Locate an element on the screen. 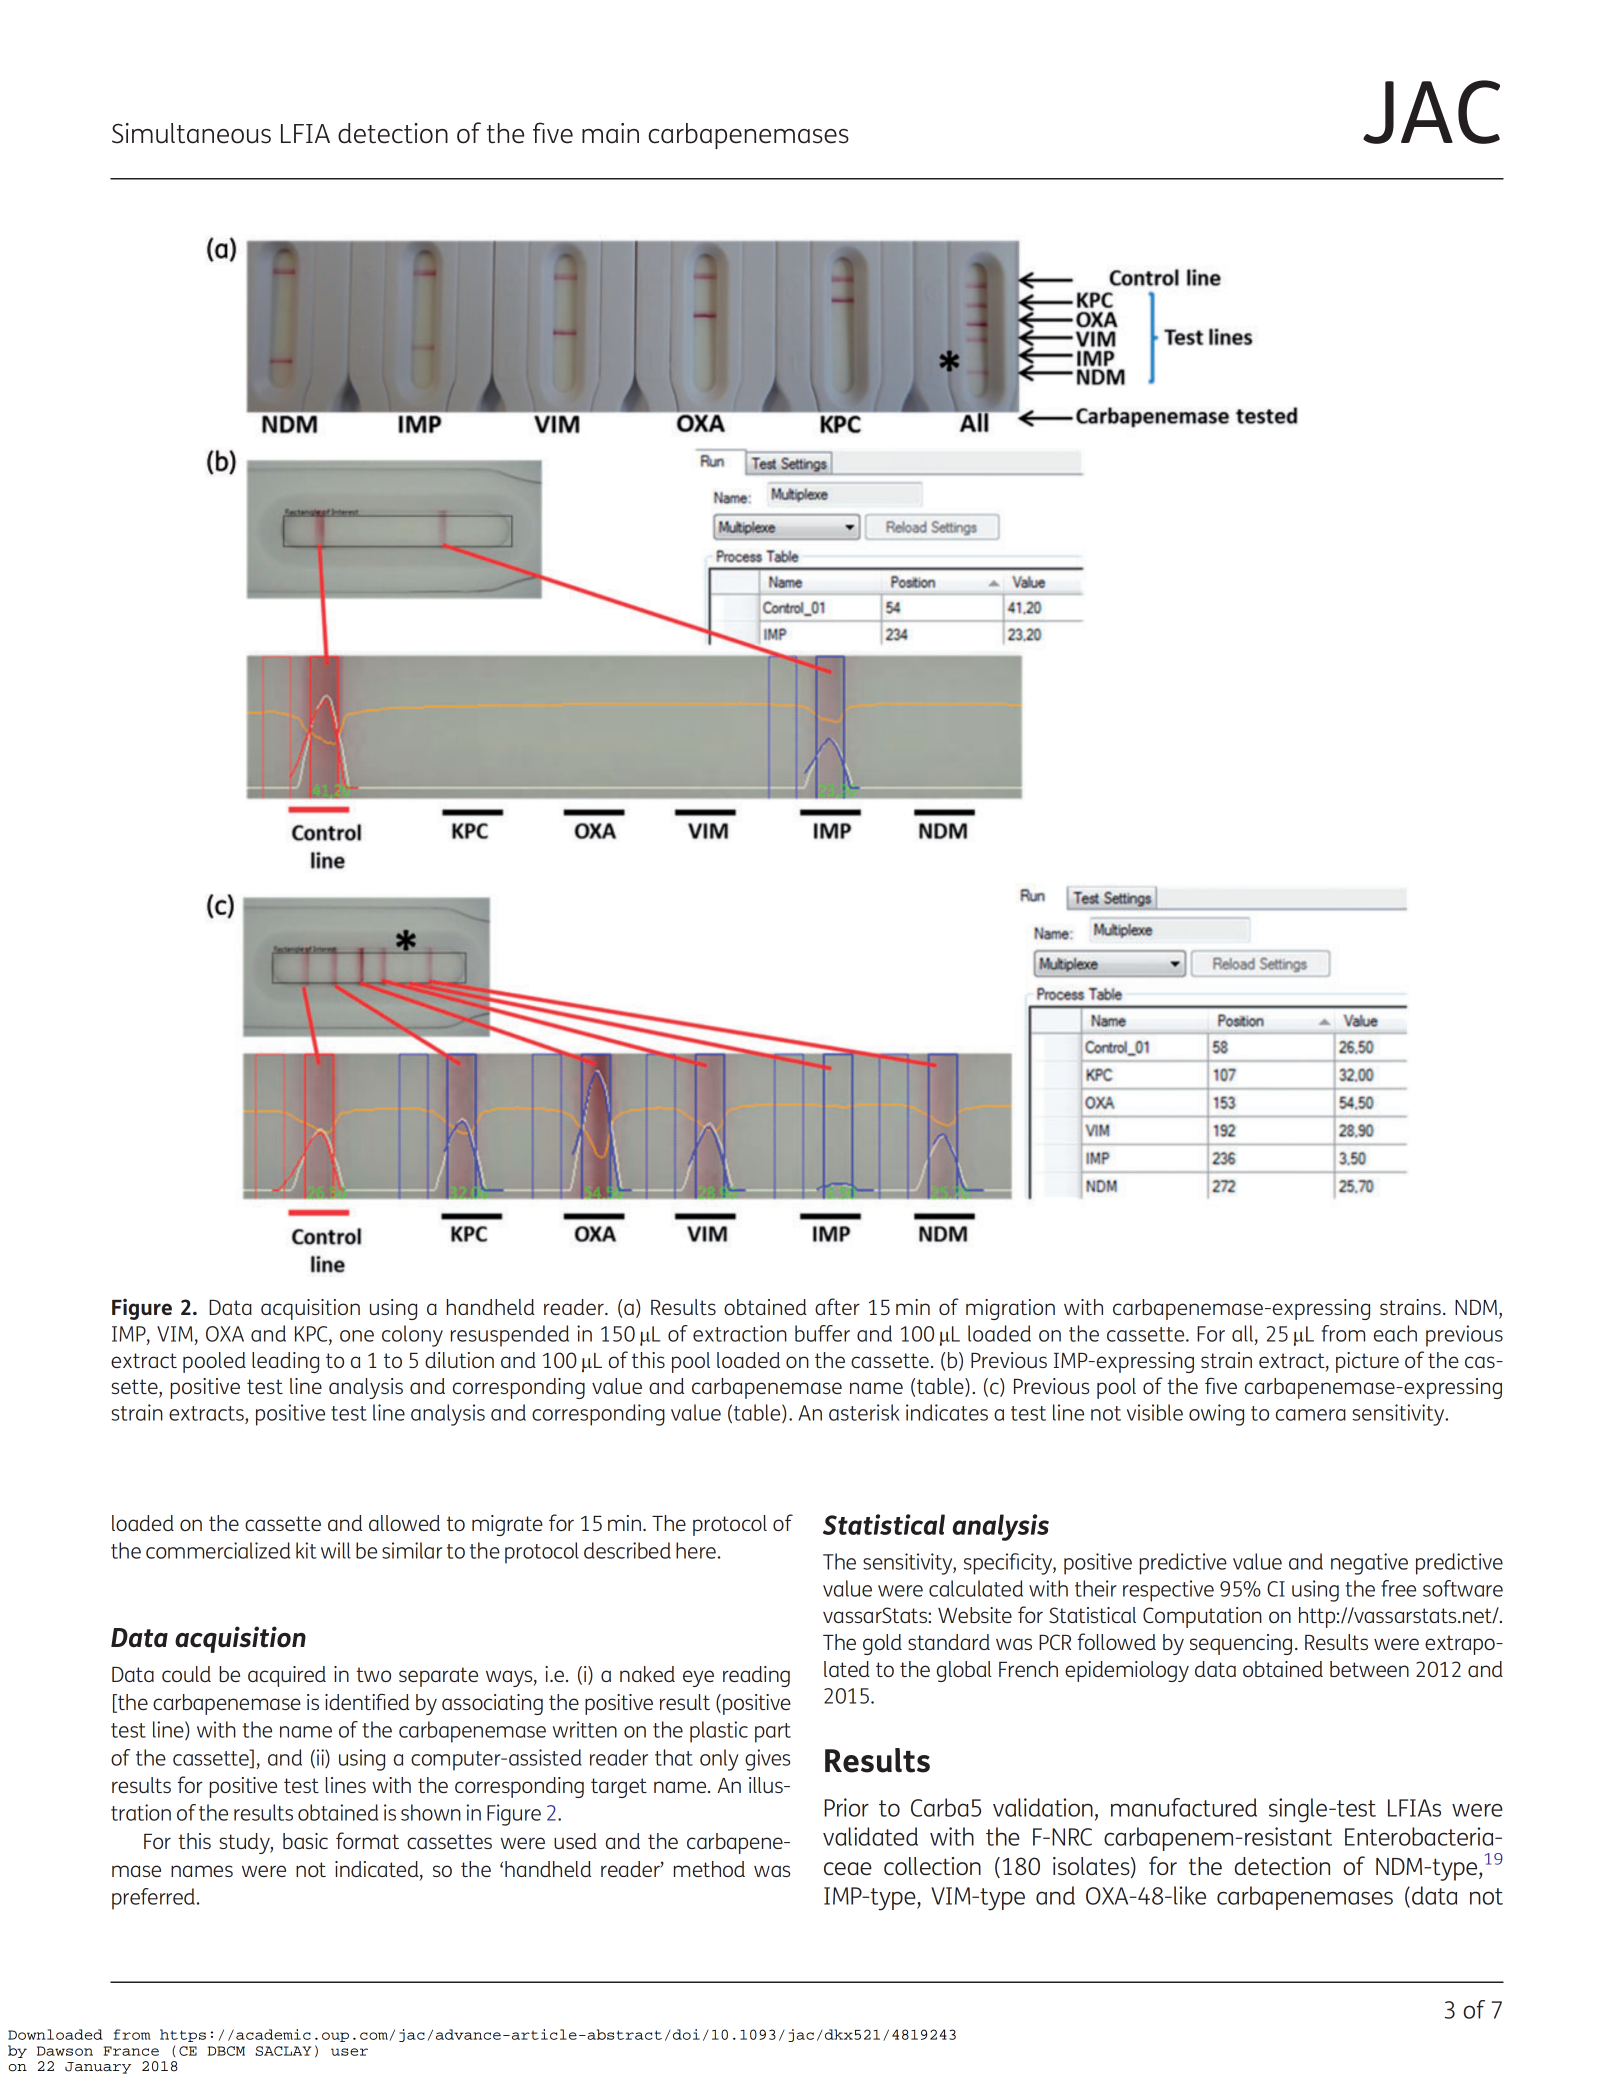 This screenshot has width=1615, height=2087. leading is located at coordinates (285, 1362).
